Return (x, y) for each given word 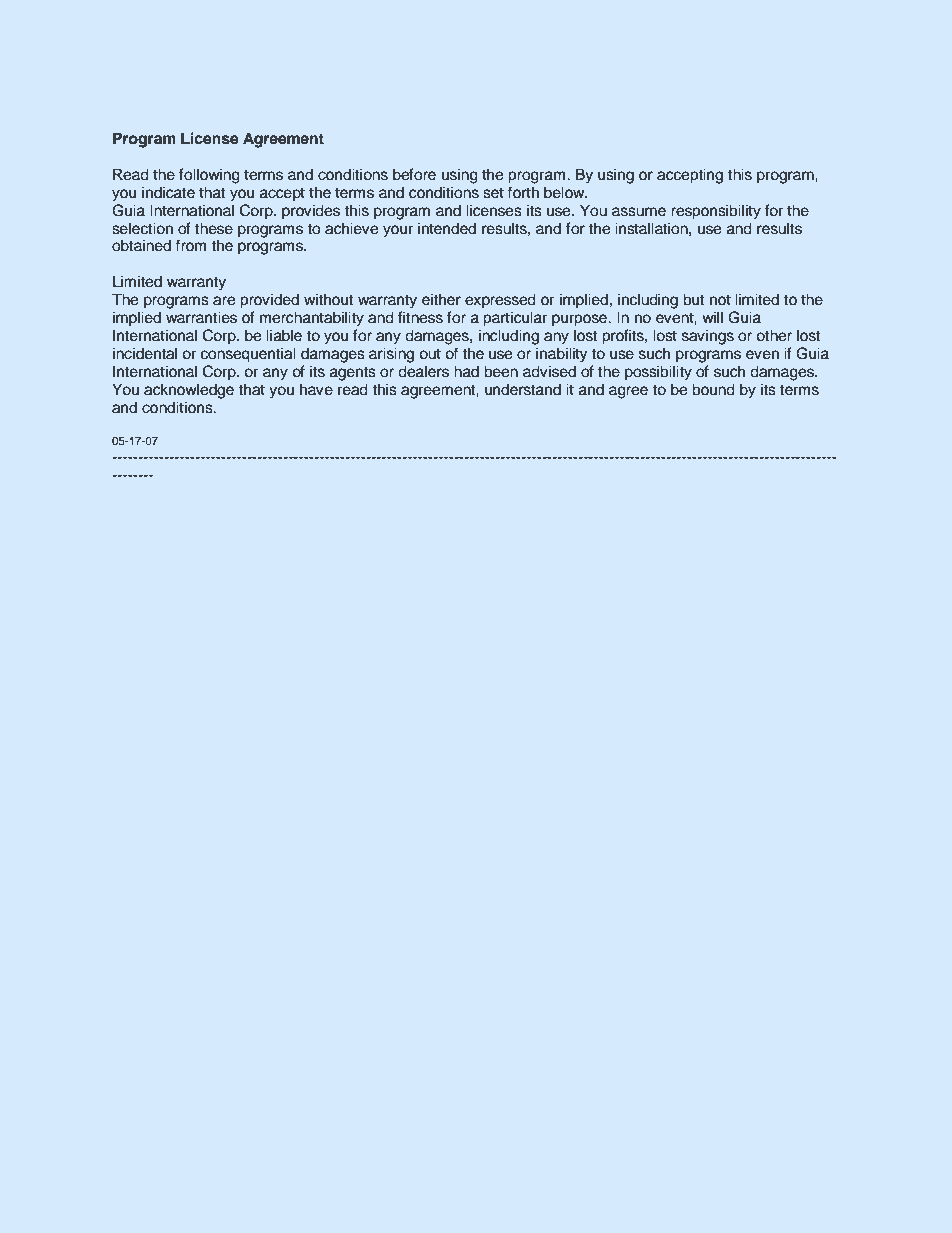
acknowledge (189, 391)
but (693, 299)
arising (391, 355)
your (398, 231)
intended (447, 228)
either (441, 299)
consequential (248, 355)
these (214, 228)
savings (708, 337)
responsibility (716, 212)
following (209, 176)
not (720, 300)
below (565, 192)
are (224, 301)
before (414, 174)
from (190, 245)
